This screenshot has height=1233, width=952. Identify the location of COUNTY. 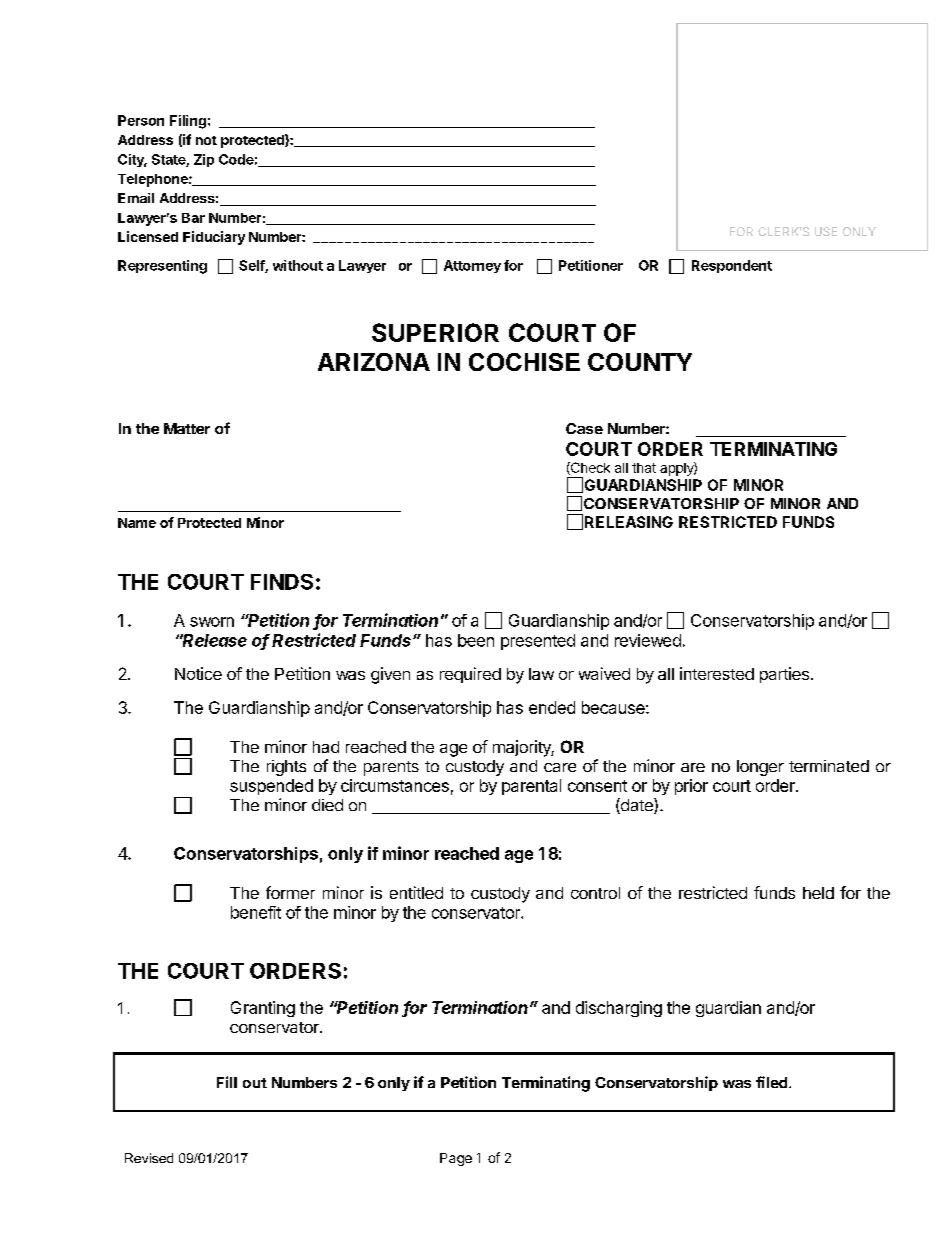
(640, 362).
